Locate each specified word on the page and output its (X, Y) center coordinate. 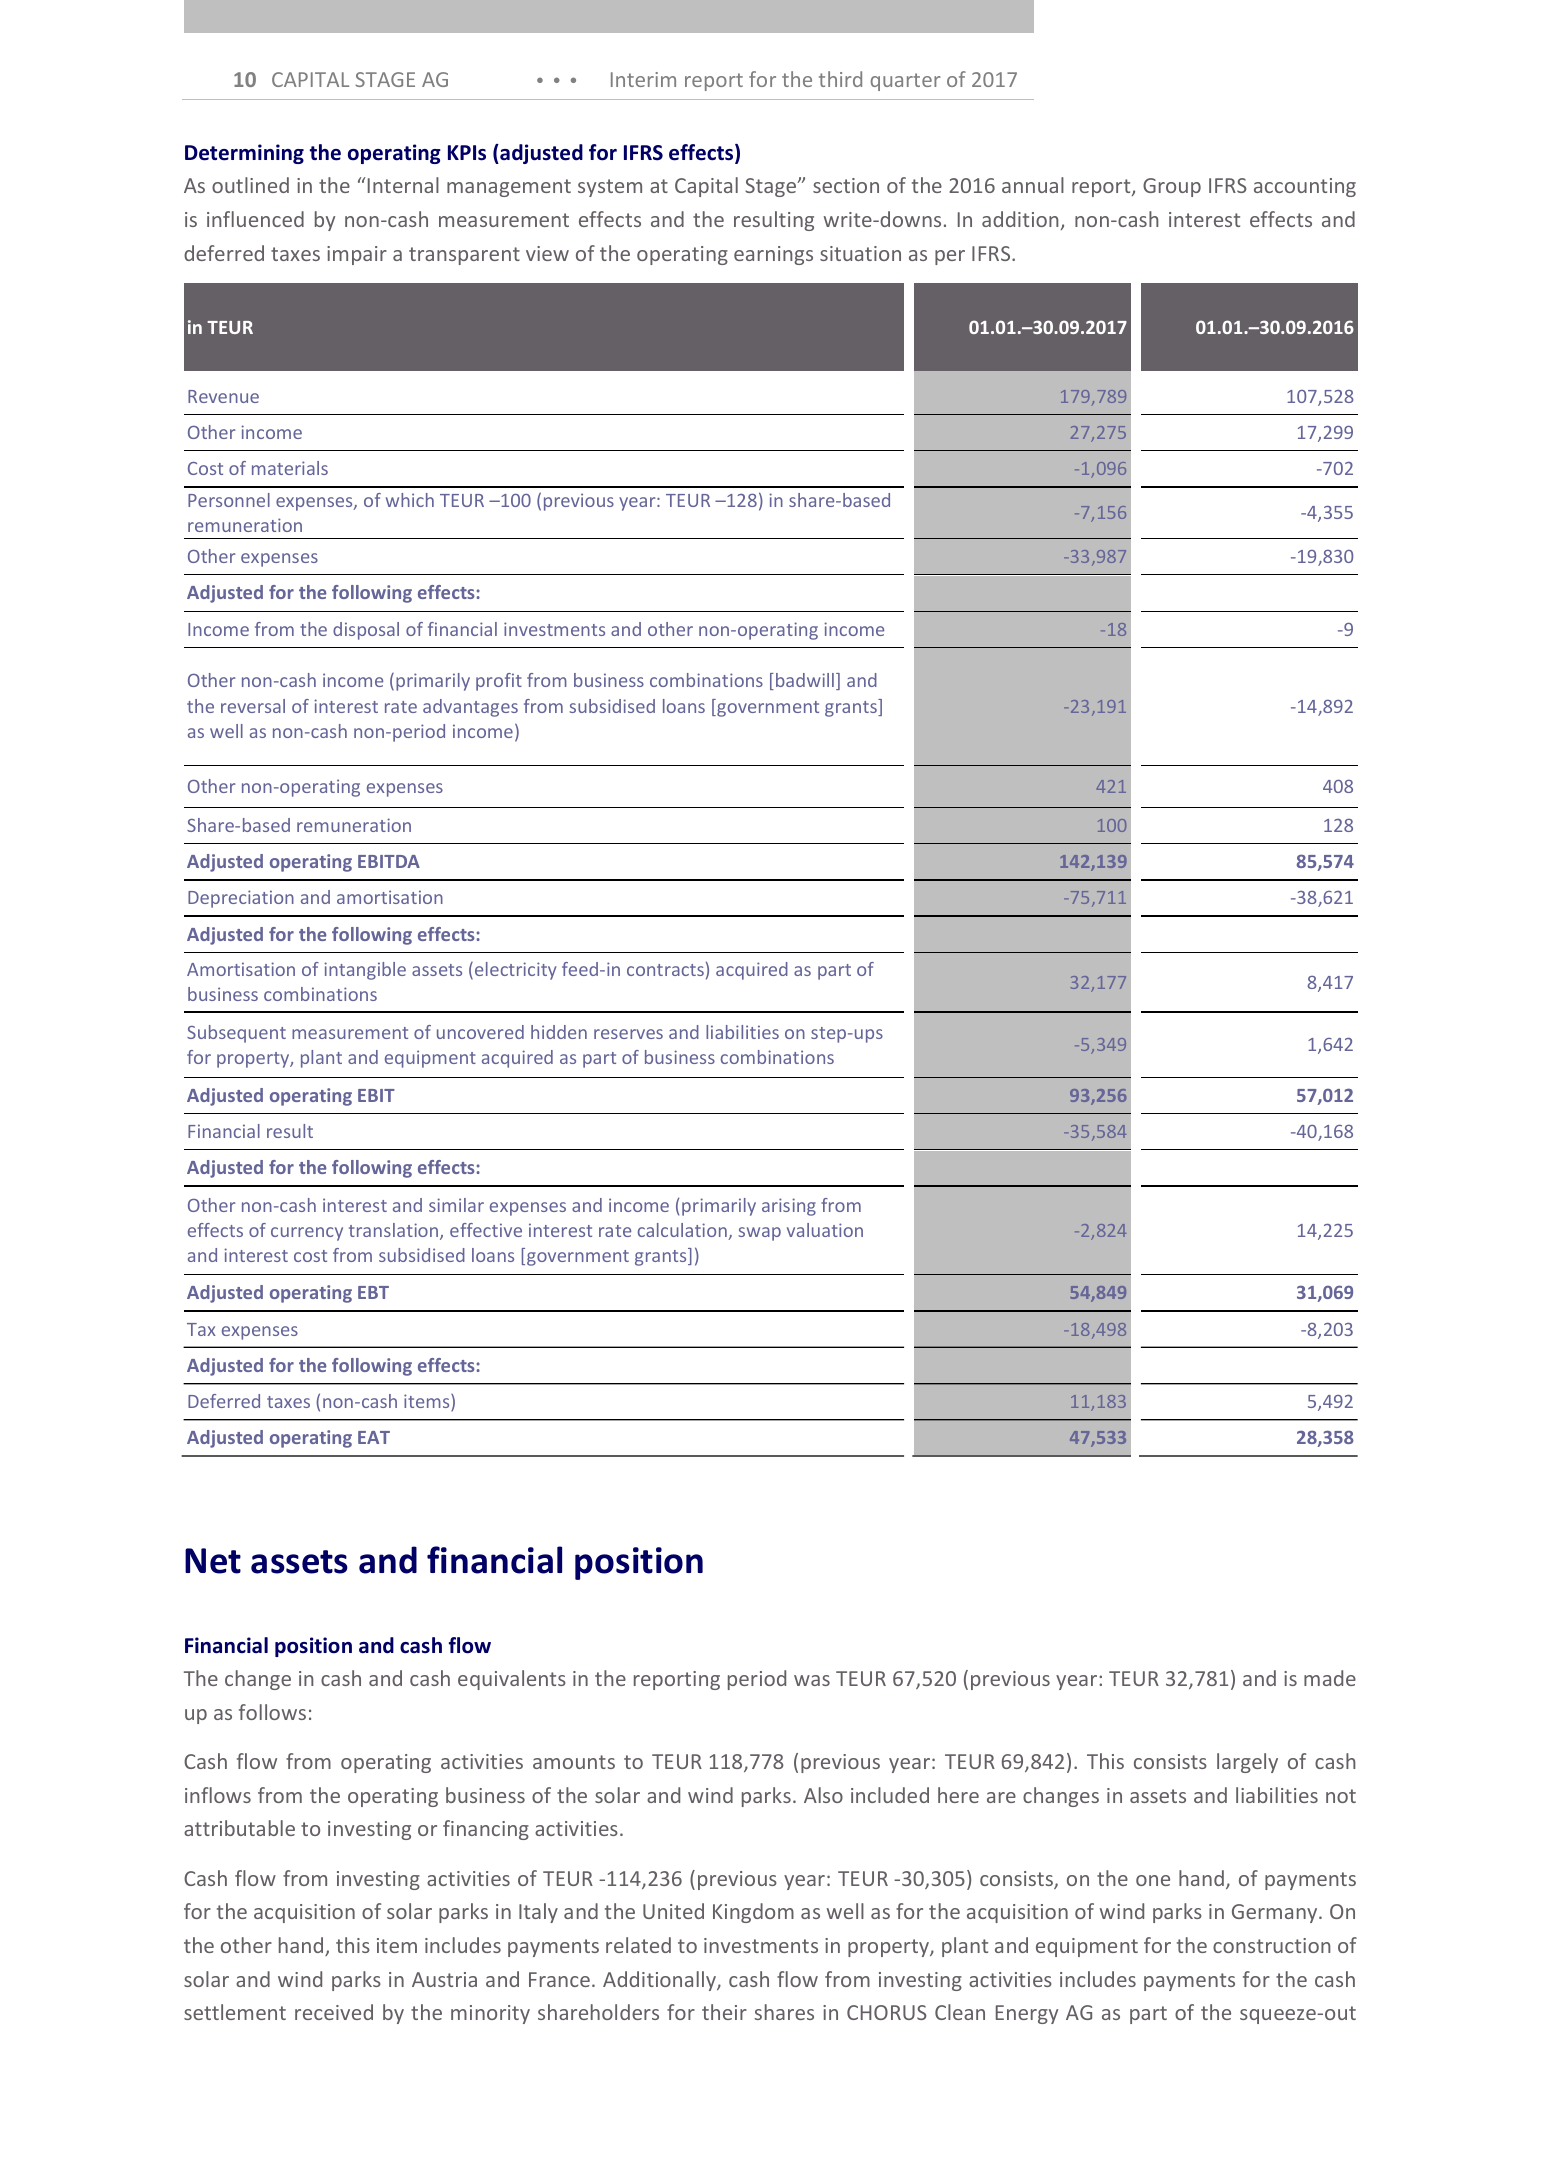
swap (759, 1234)
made (1330, 1678)
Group (1172, 187)
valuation (825, 1230)
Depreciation (241, 899)
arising (789, 1207)
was (812, 1680)
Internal (402, 185)
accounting (1305, 187)
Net (213, 1561)
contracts (665, 970)
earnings (773, 255)
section (846, 185)
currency (307, 1234)
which (410, 500)
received (334, 2012)
